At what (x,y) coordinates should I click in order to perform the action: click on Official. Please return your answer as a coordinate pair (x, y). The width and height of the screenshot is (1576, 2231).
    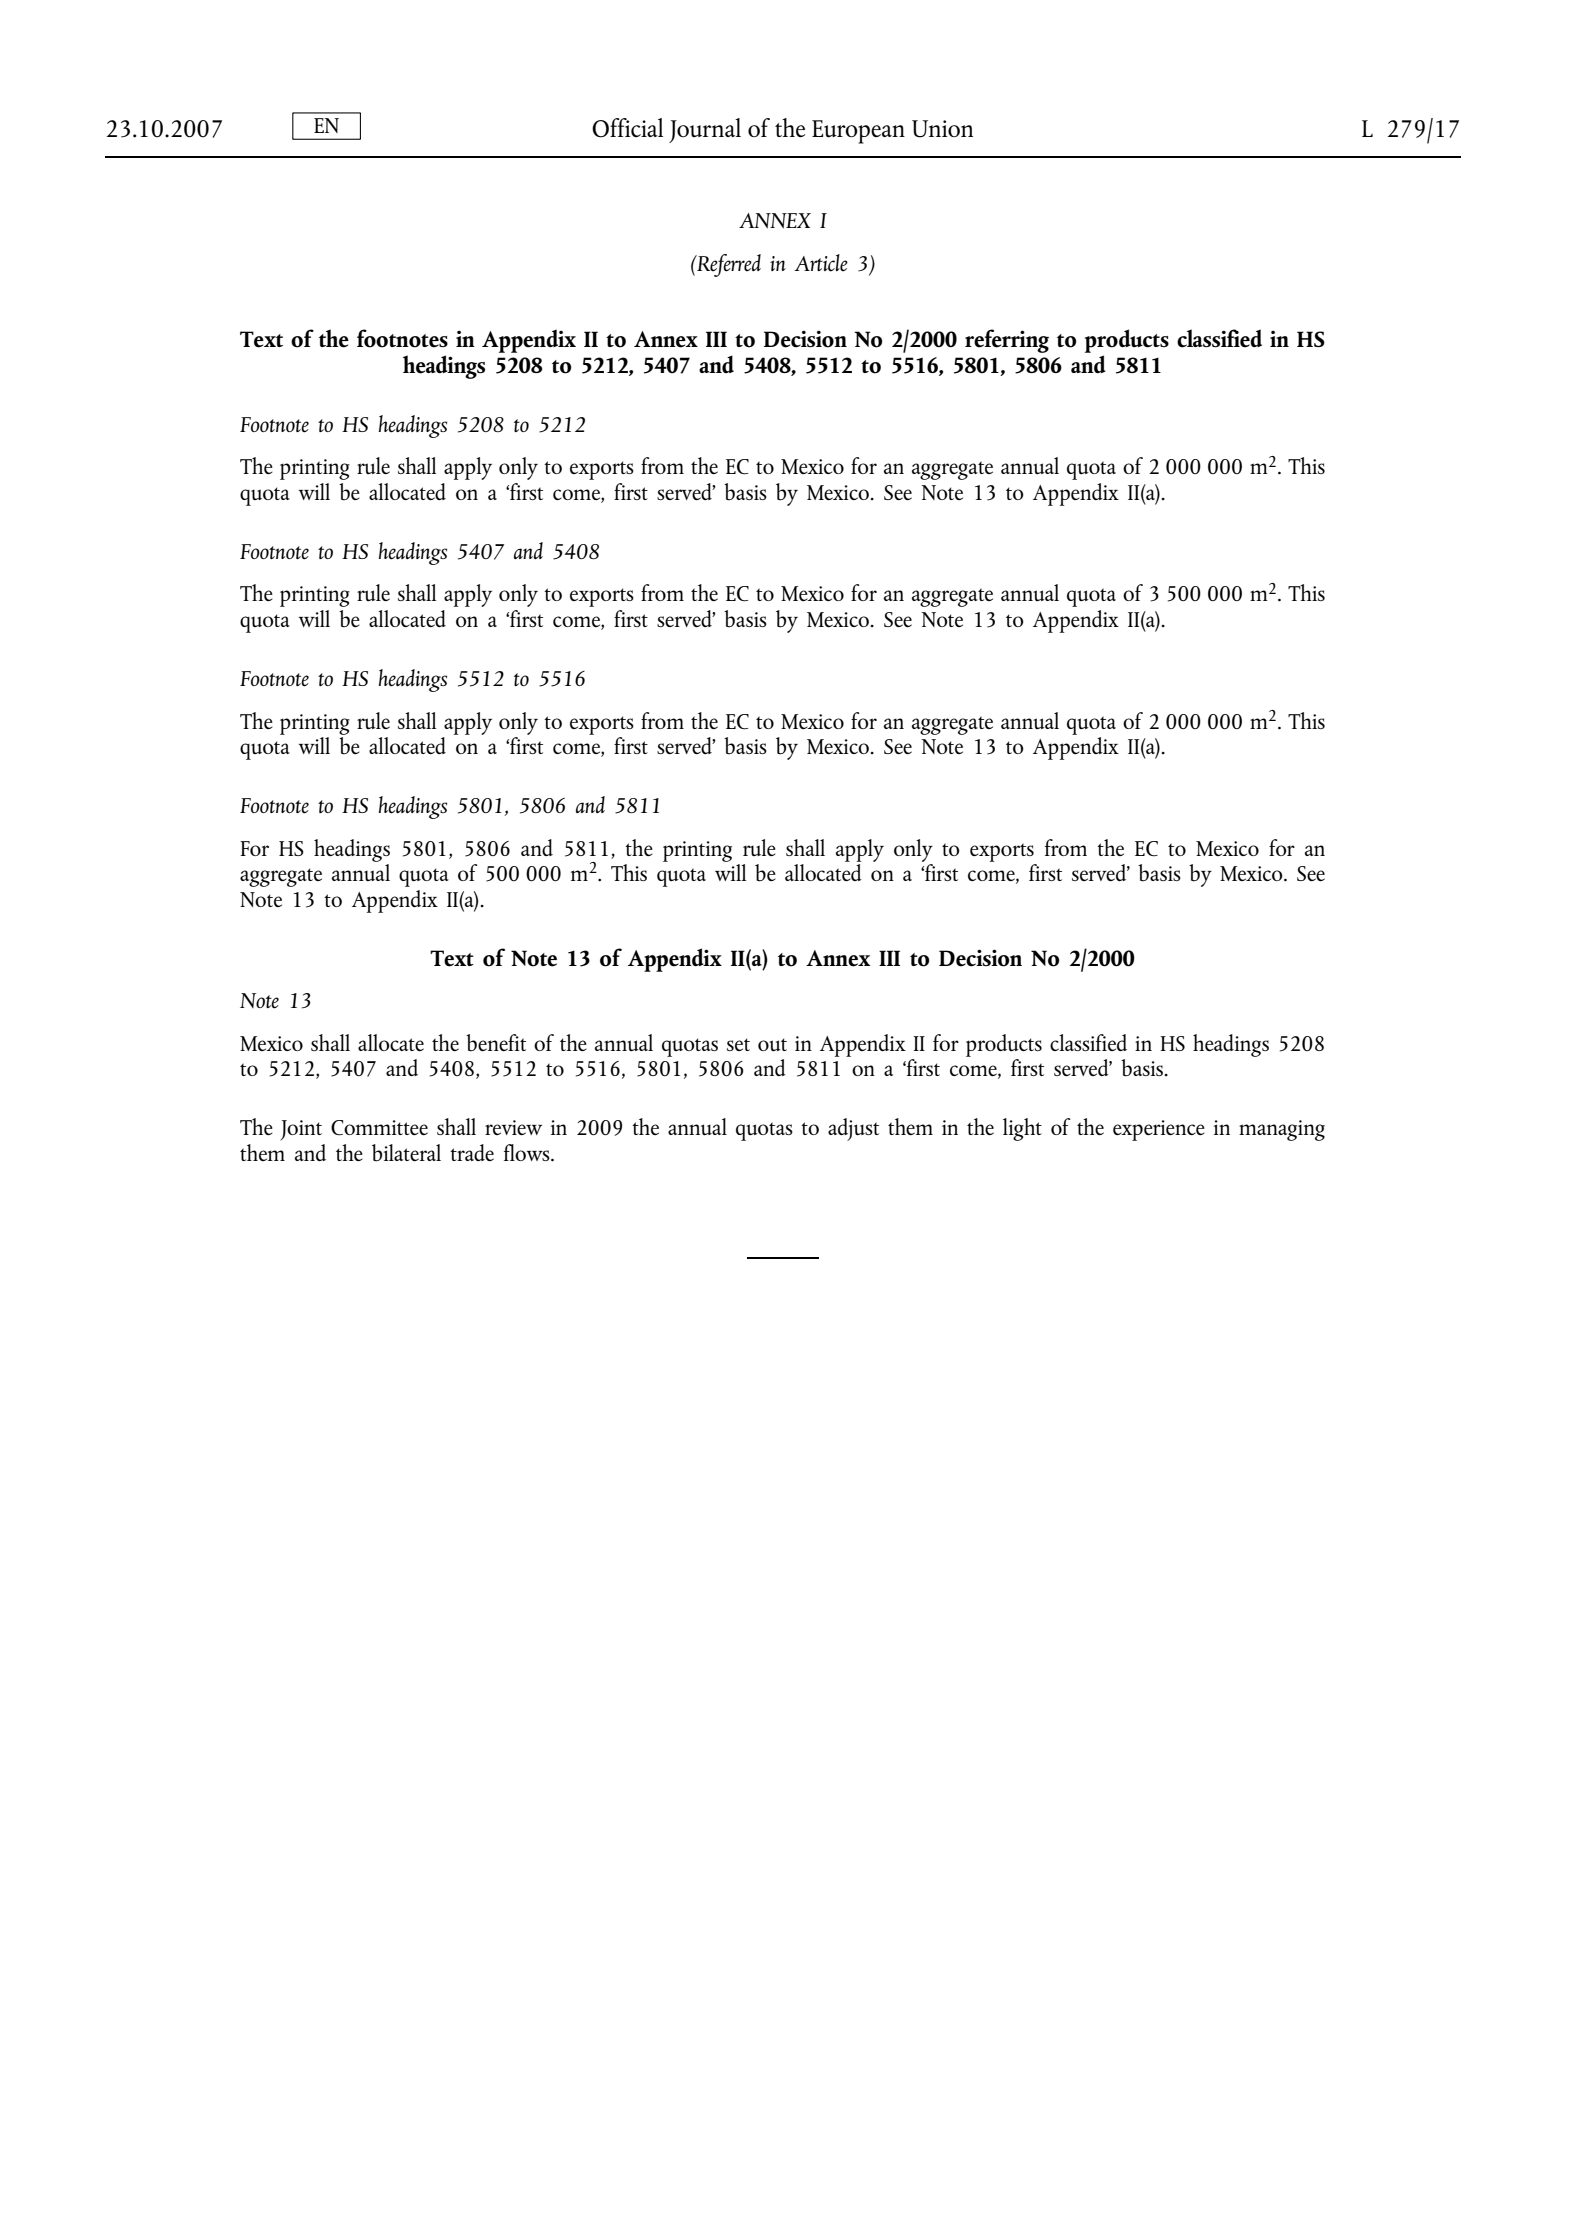
    Looking at the image, I should click on (627, 128).
